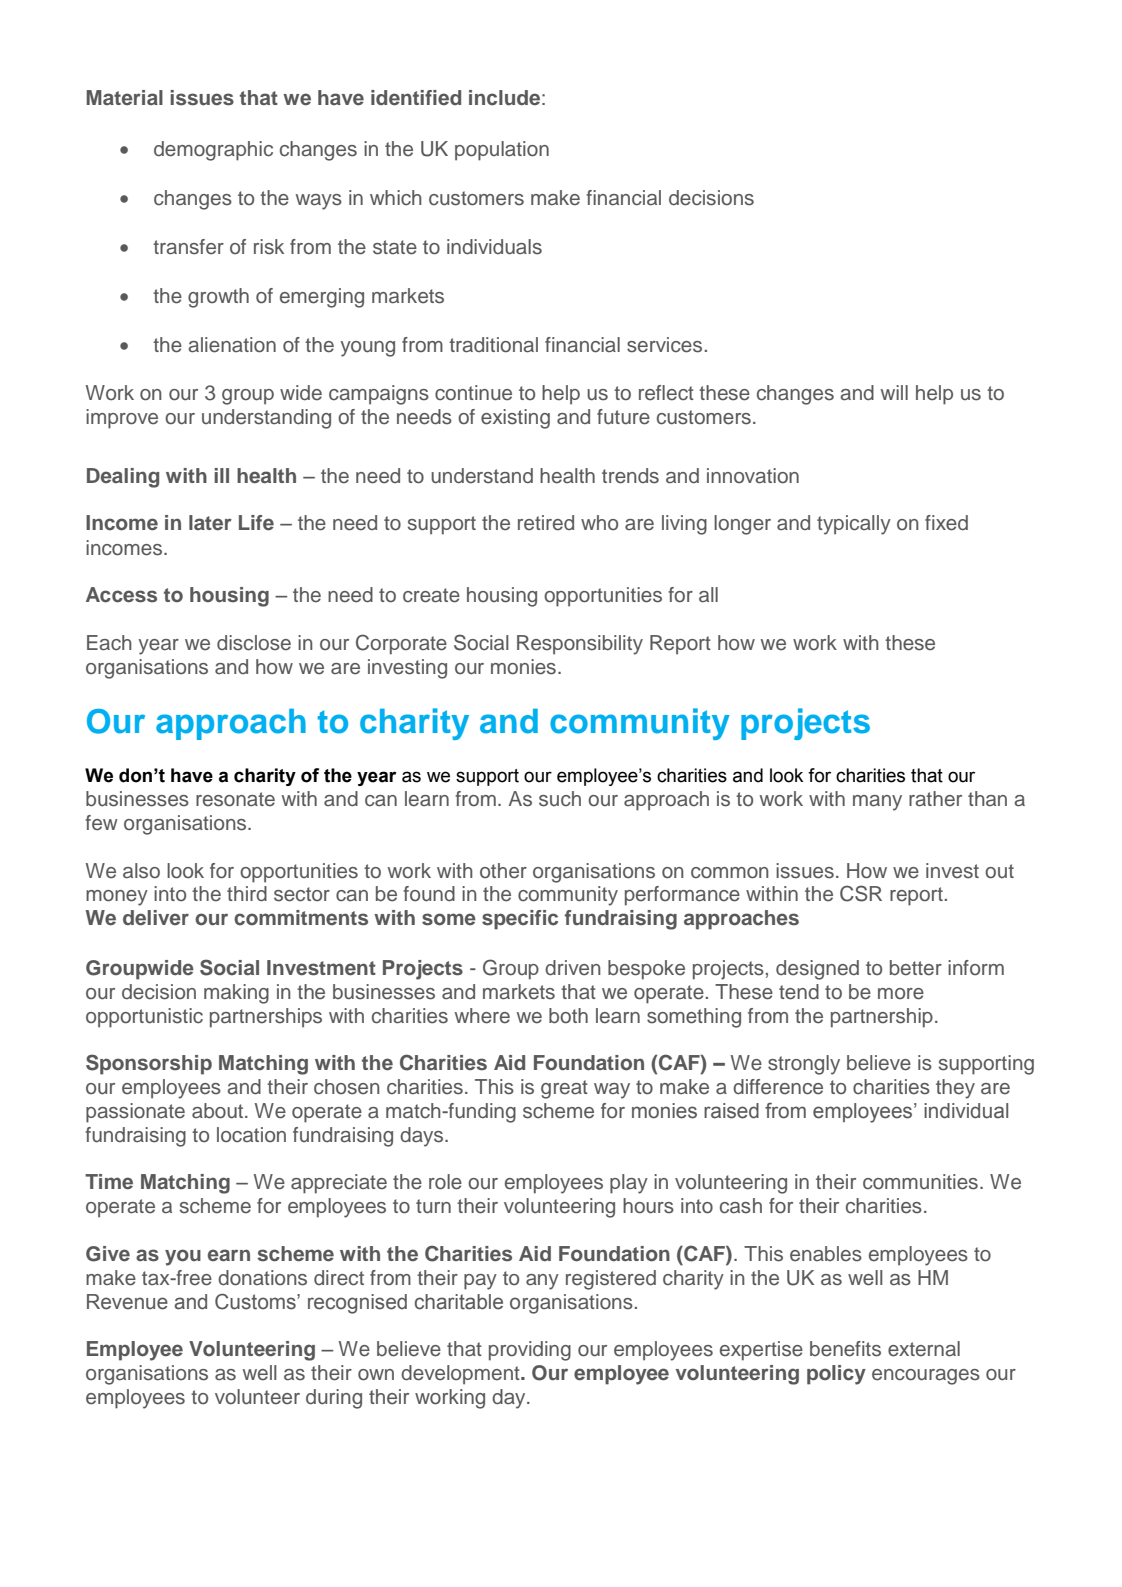 The width and height of the screenshot is (1122, 1587). What do you see at coordinates (845, 1349) in the screenshot?
I see `benefits` at bounding box center [845, 1349].
